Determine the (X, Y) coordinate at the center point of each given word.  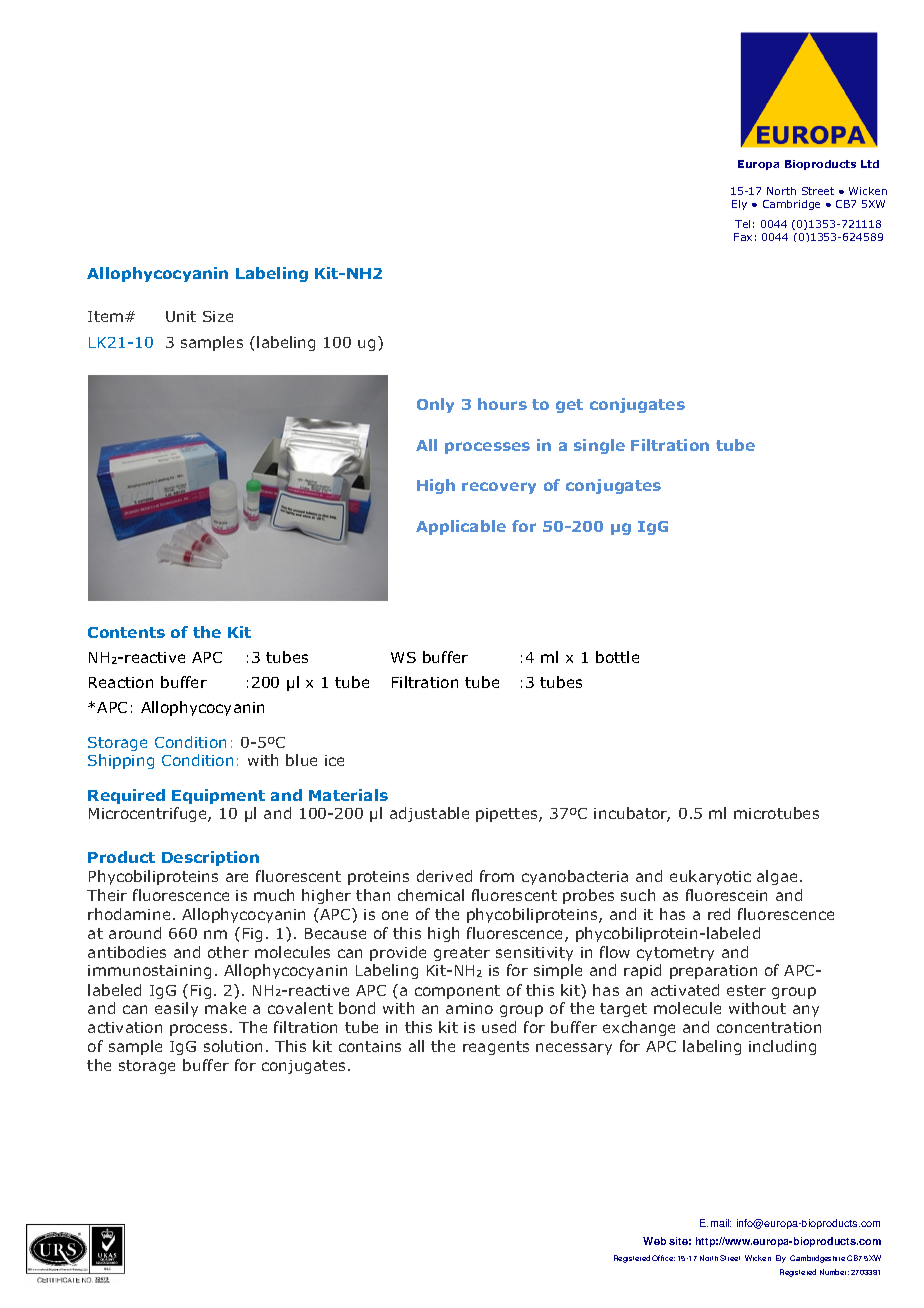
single (599, 446)
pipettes (508, 815)
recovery (499, 488)
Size (218, 316)
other (228, 952)
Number (834, 1272)
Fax (743, 237)
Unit (181, 316)
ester (746, 990)
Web (654, 1241)
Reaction (121, 682)
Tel (742, 224)
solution (233, 1046)
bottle (617, 657)
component (457, 992)
